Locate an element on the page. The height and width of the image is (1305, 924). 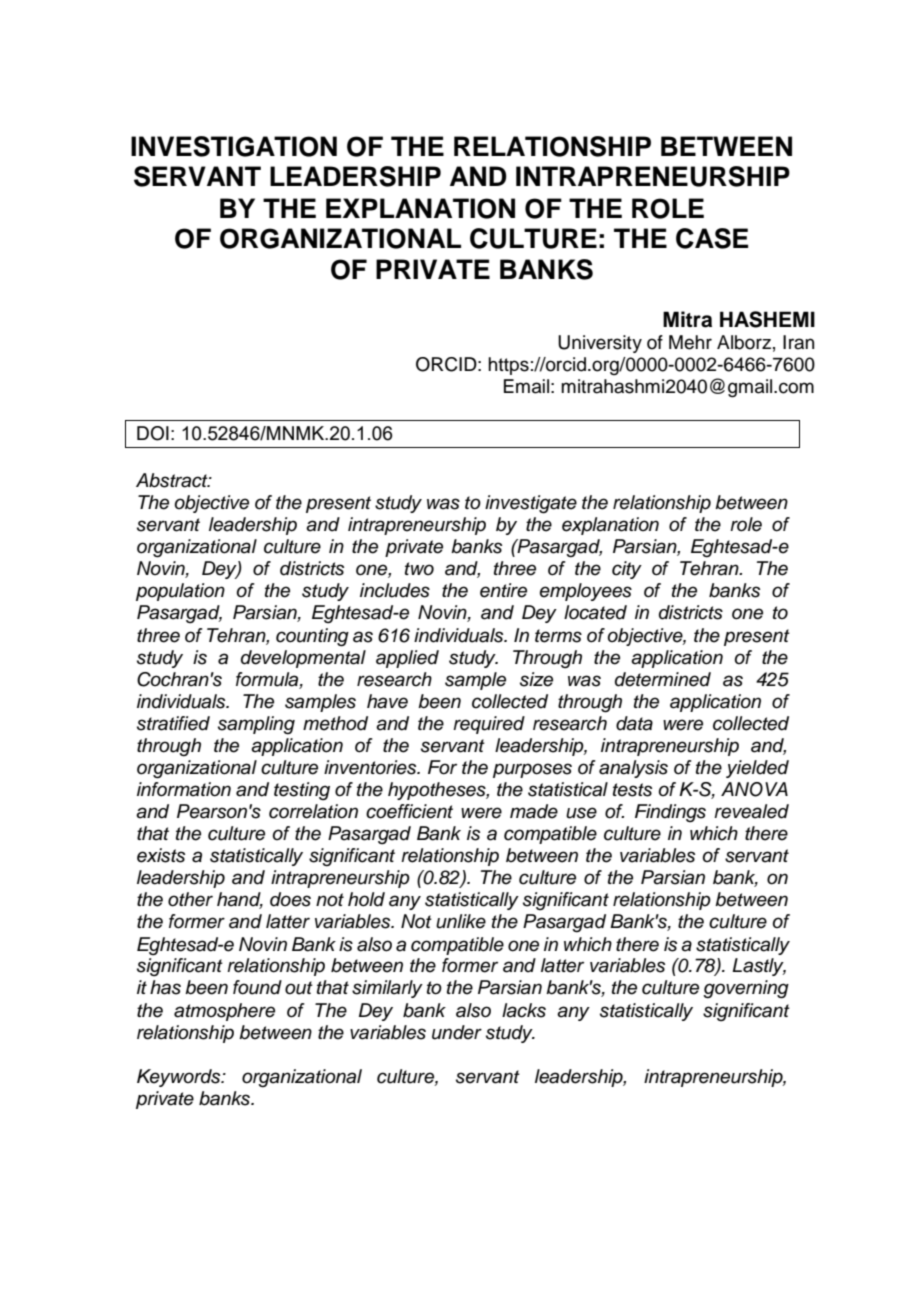
CASE is located at coordinates (712, 238).
